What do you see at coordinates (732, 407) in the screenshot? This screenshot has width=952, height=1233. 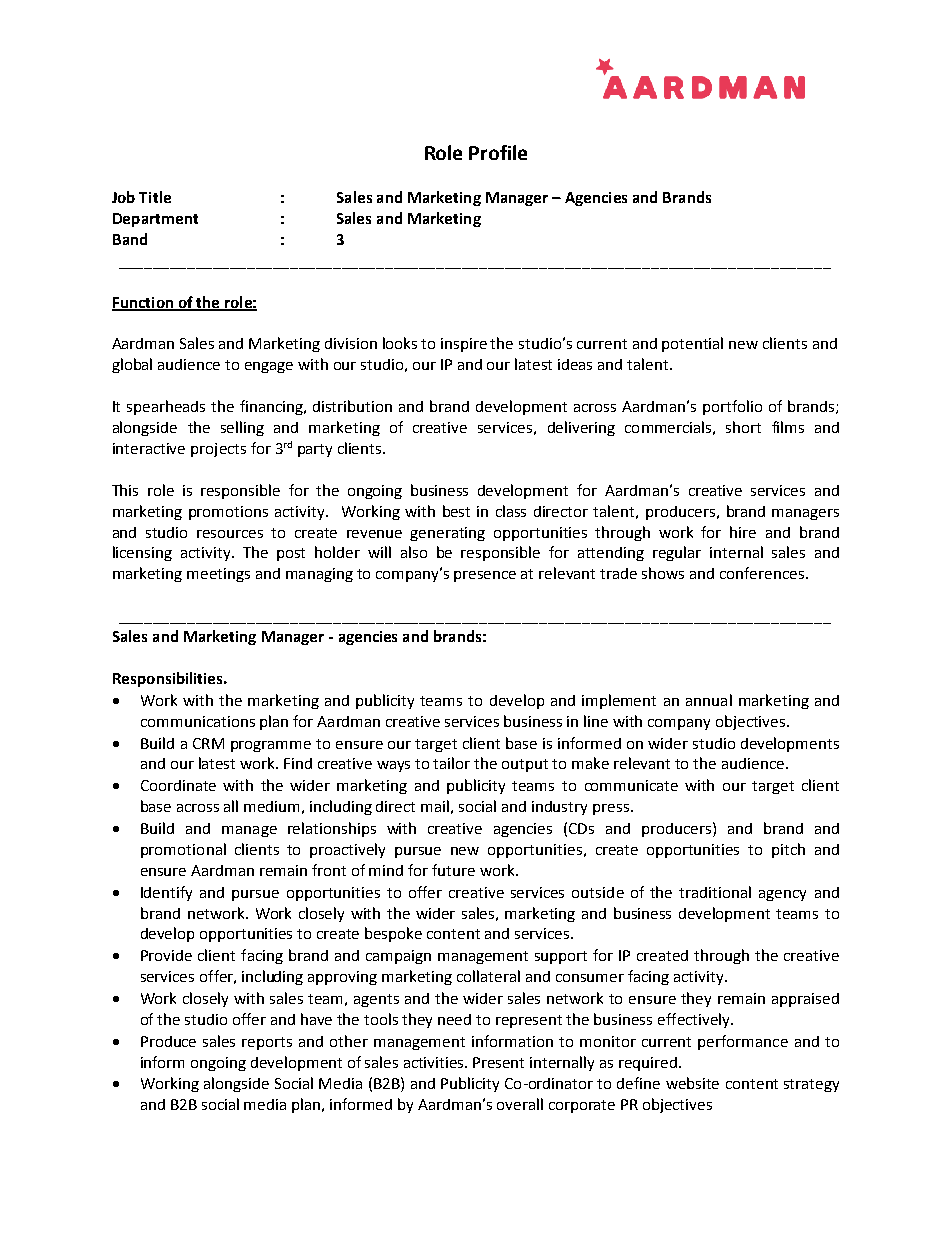 I see `portfolio` at bounding box center [732, 407].
